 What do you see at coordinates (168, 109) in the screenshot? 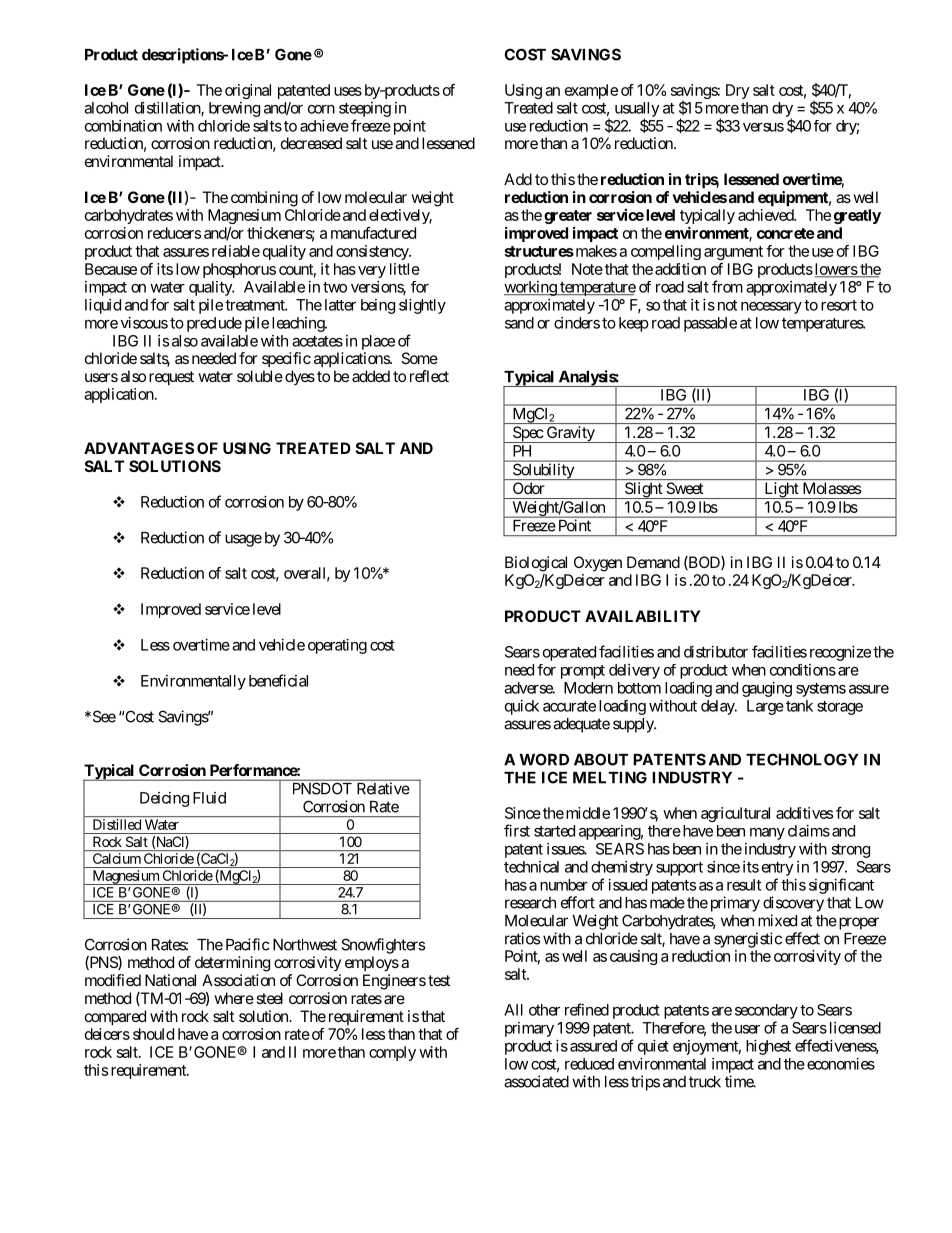
I see `distillation` at bounding box center [168, 109].
